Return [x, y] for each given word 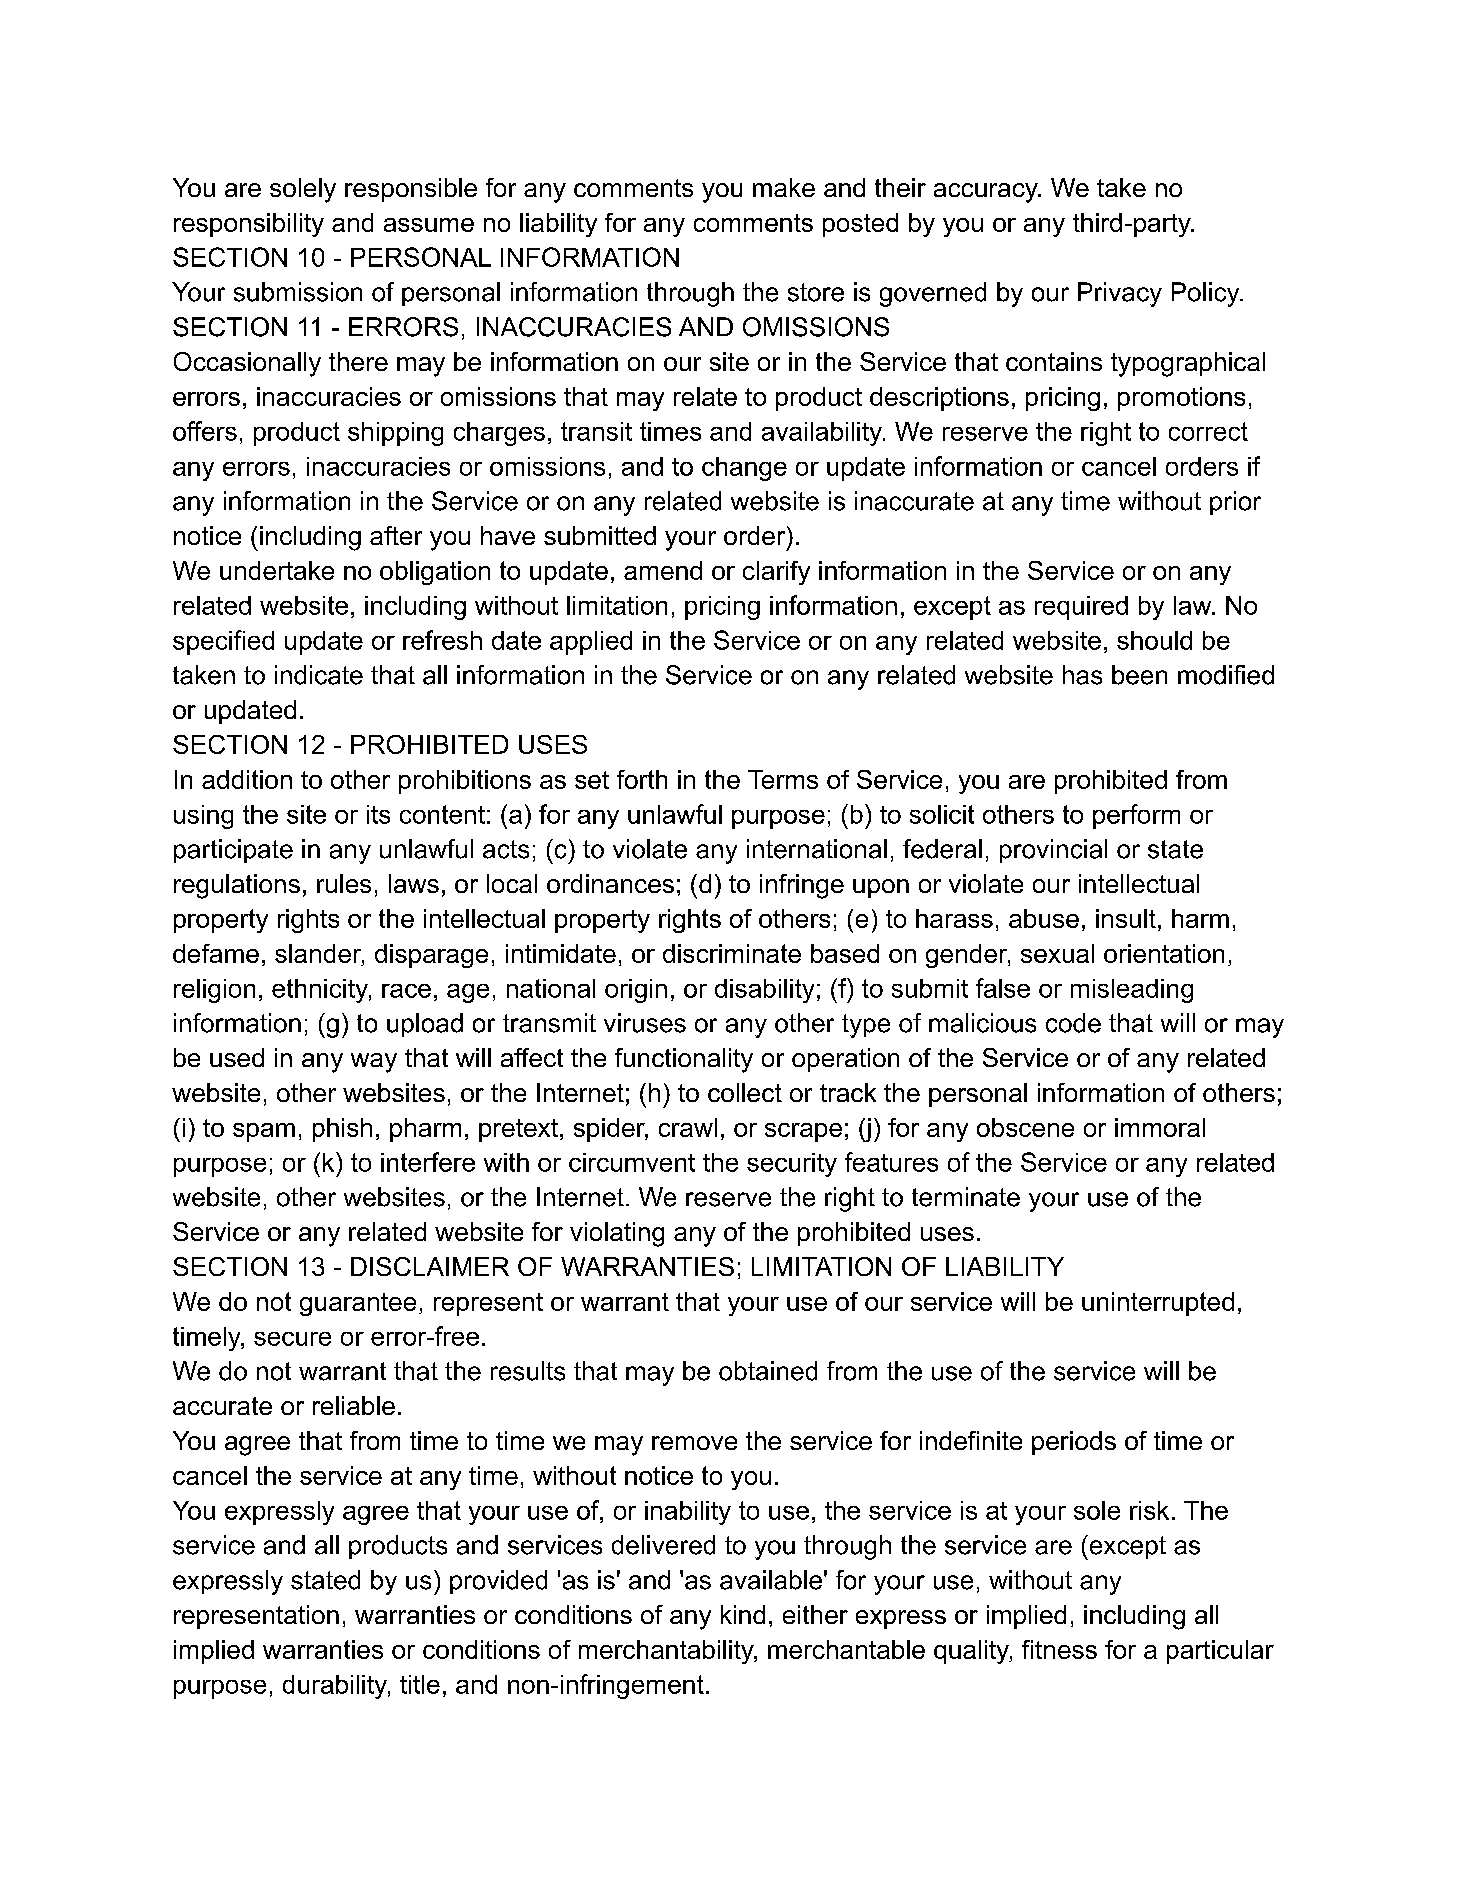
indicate [319, 675]
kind [743, 1614]
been [1139, 675]
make [784, 187]
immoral [1160, 1127]
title [420, 1684]
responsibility [249, 225]
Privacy [1120, 294]
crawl [688, 1127]
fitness [1059, 1649]
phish [342, 1130]
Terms [783, 779]
